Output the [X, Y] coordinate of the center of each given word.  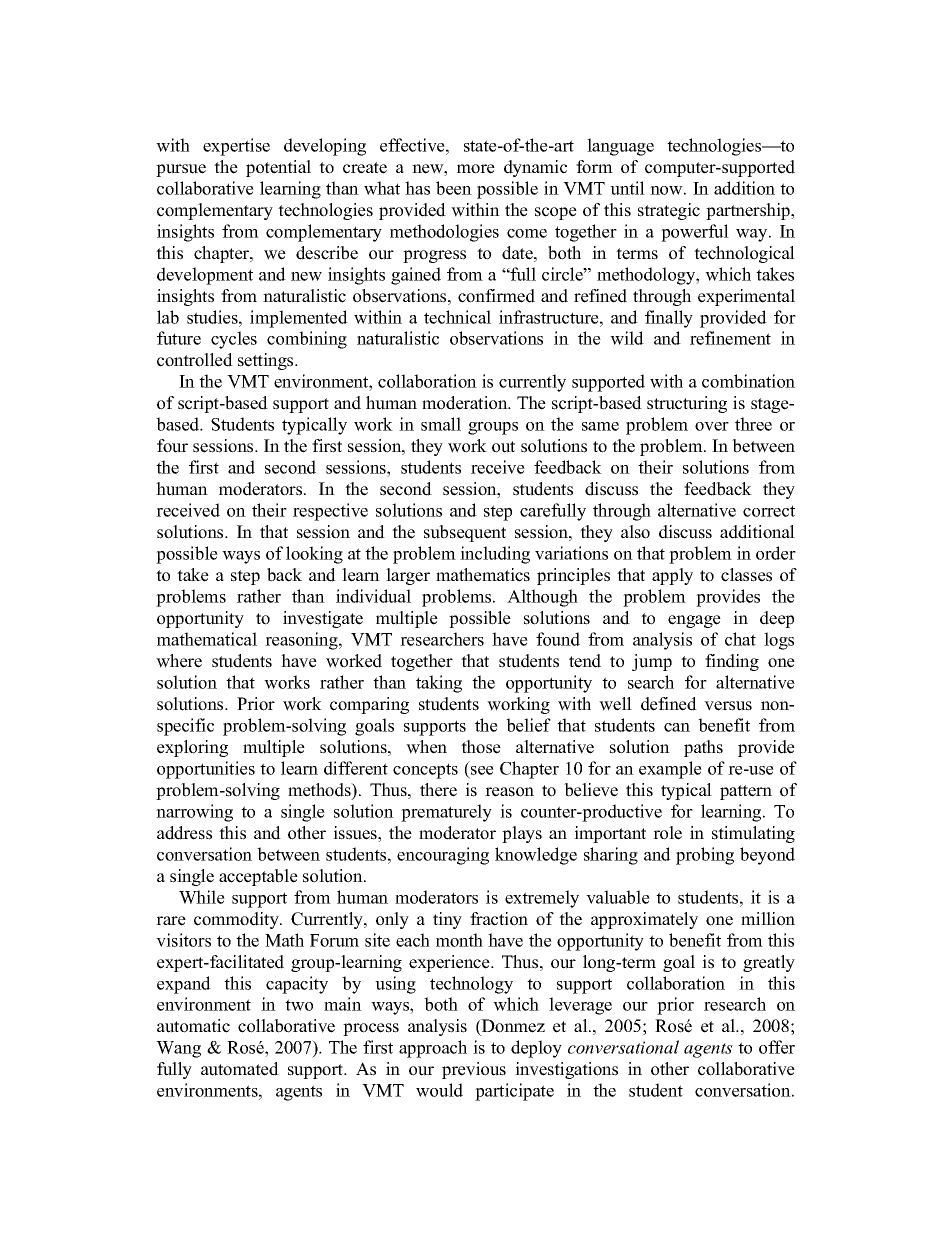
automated [240, 1069]
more [476, 169]
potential [278, 168]
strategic [669, 211]
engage [694, 621]
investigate [323, 619]
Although [542, 598]
